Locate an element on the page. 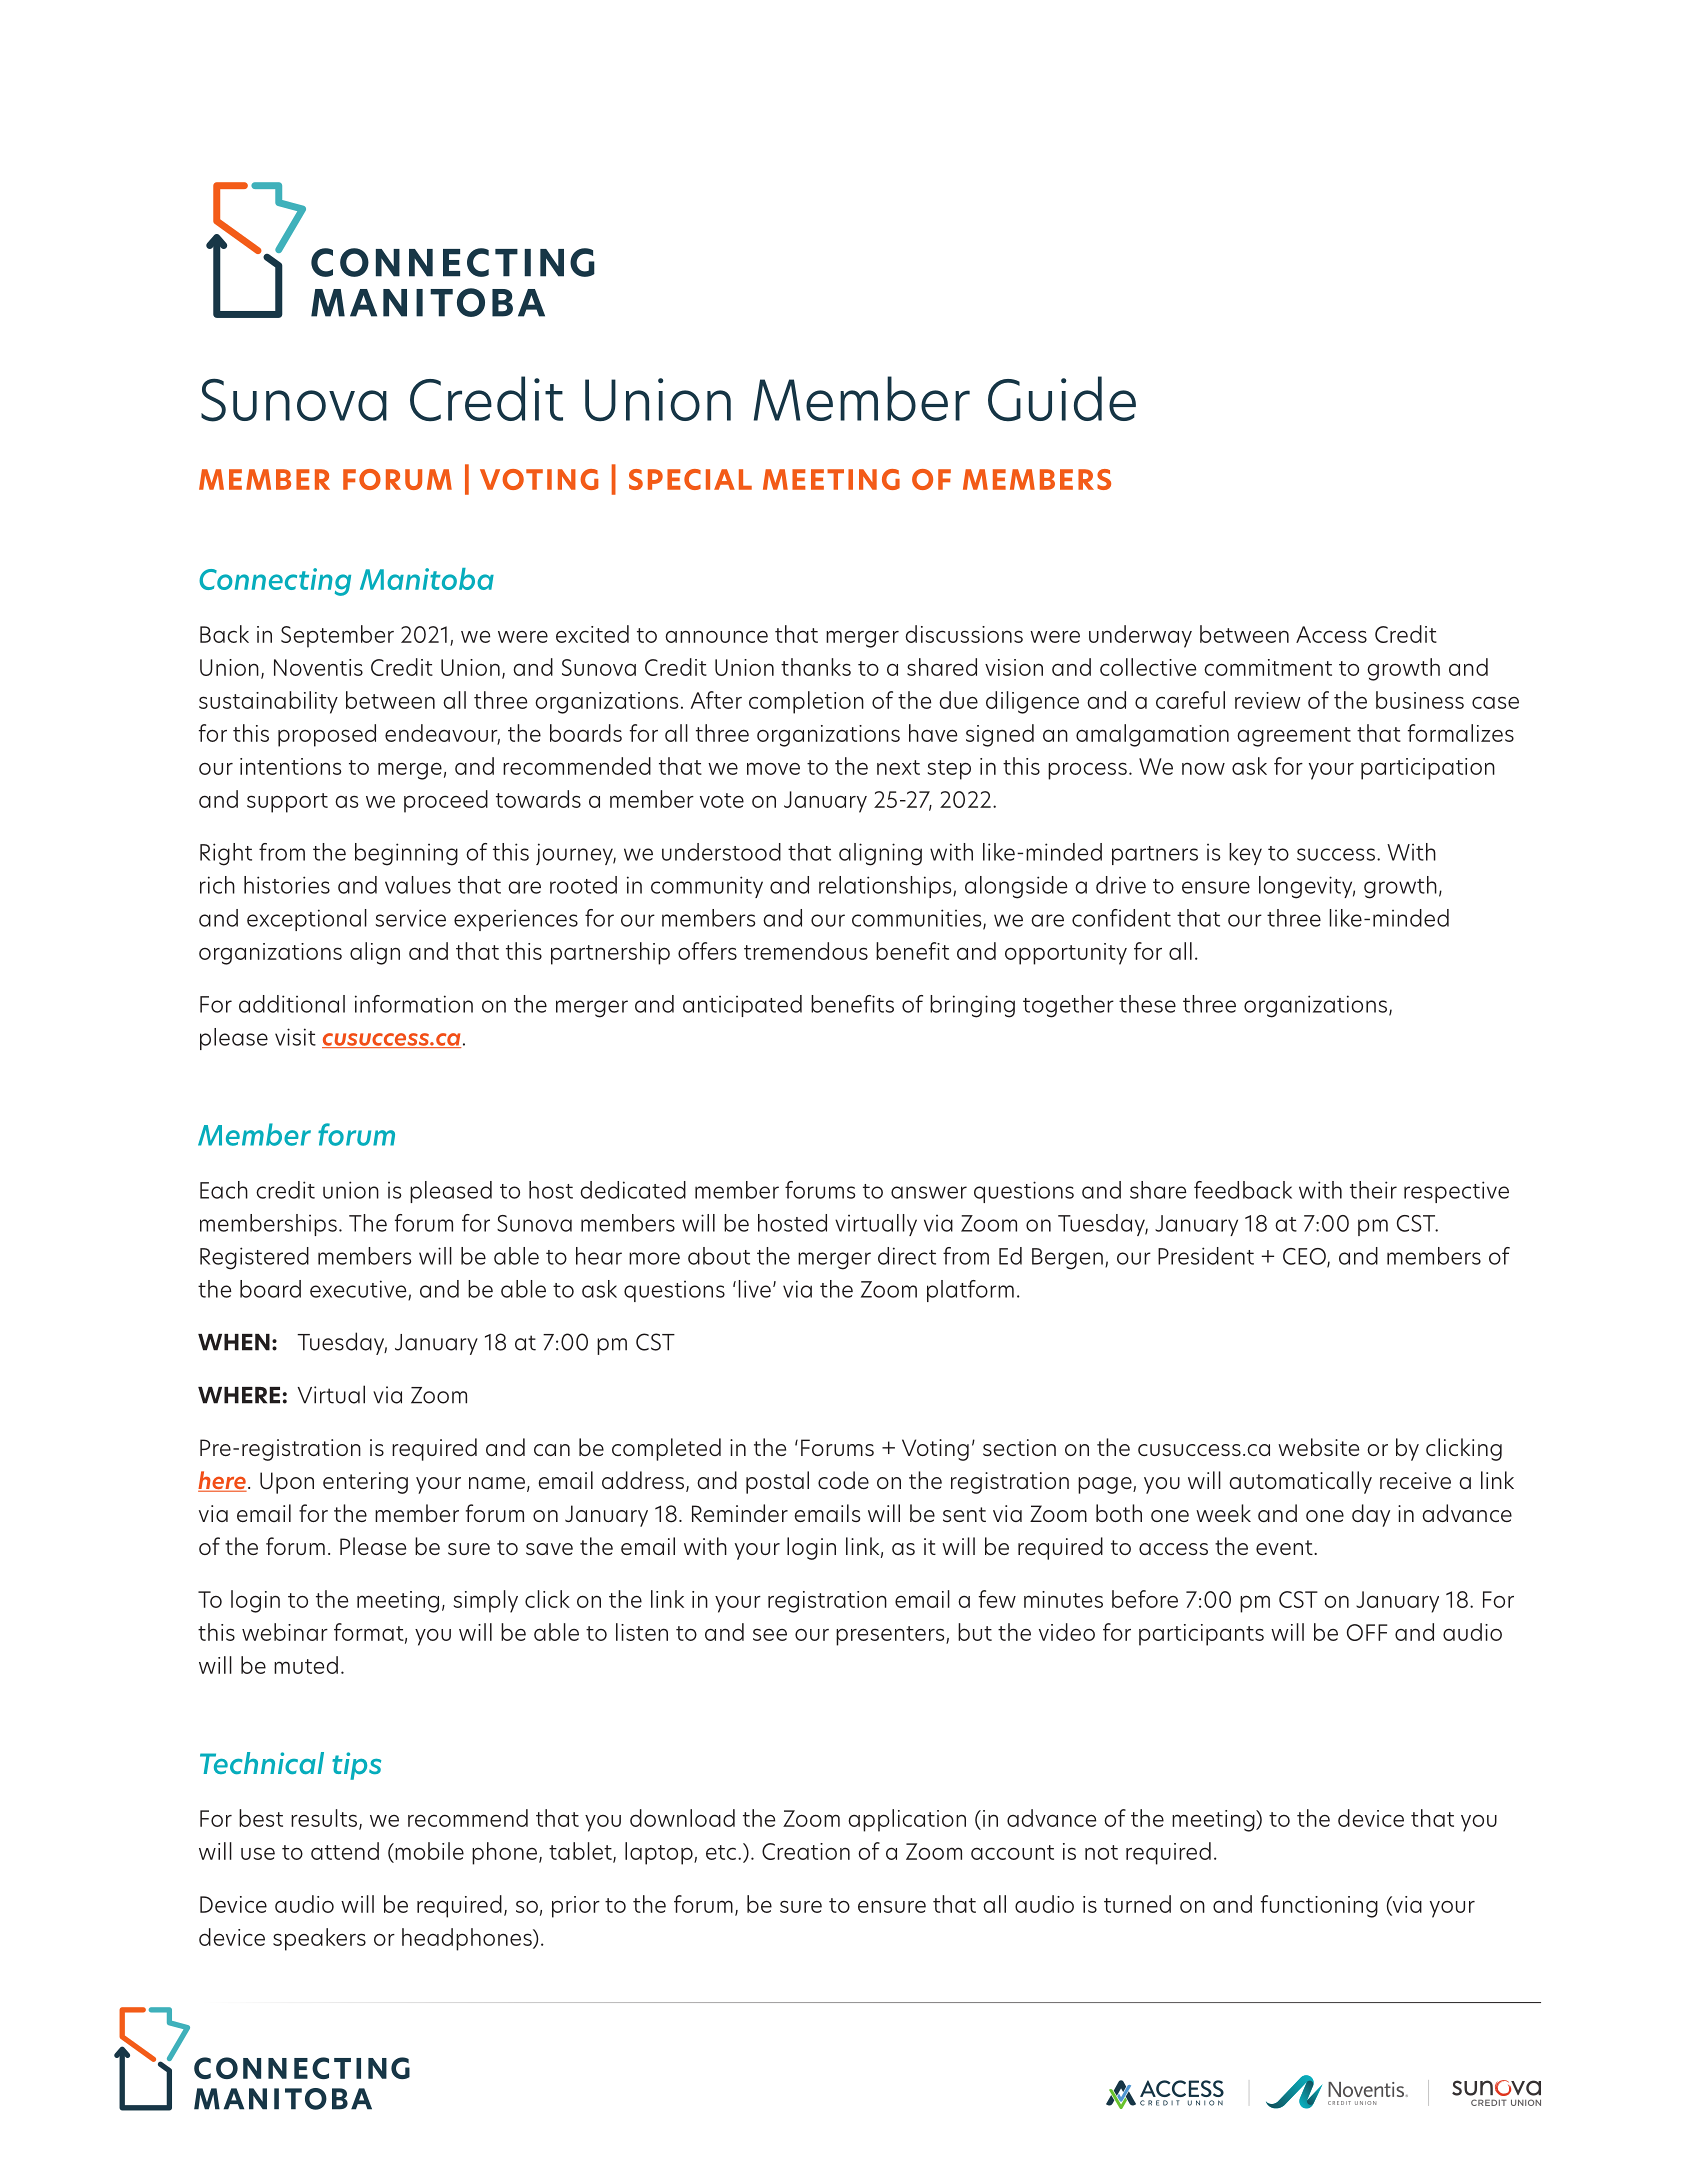 The height and width of the document is (2179, 1684). website is located at coordinates (1318, 1447).
